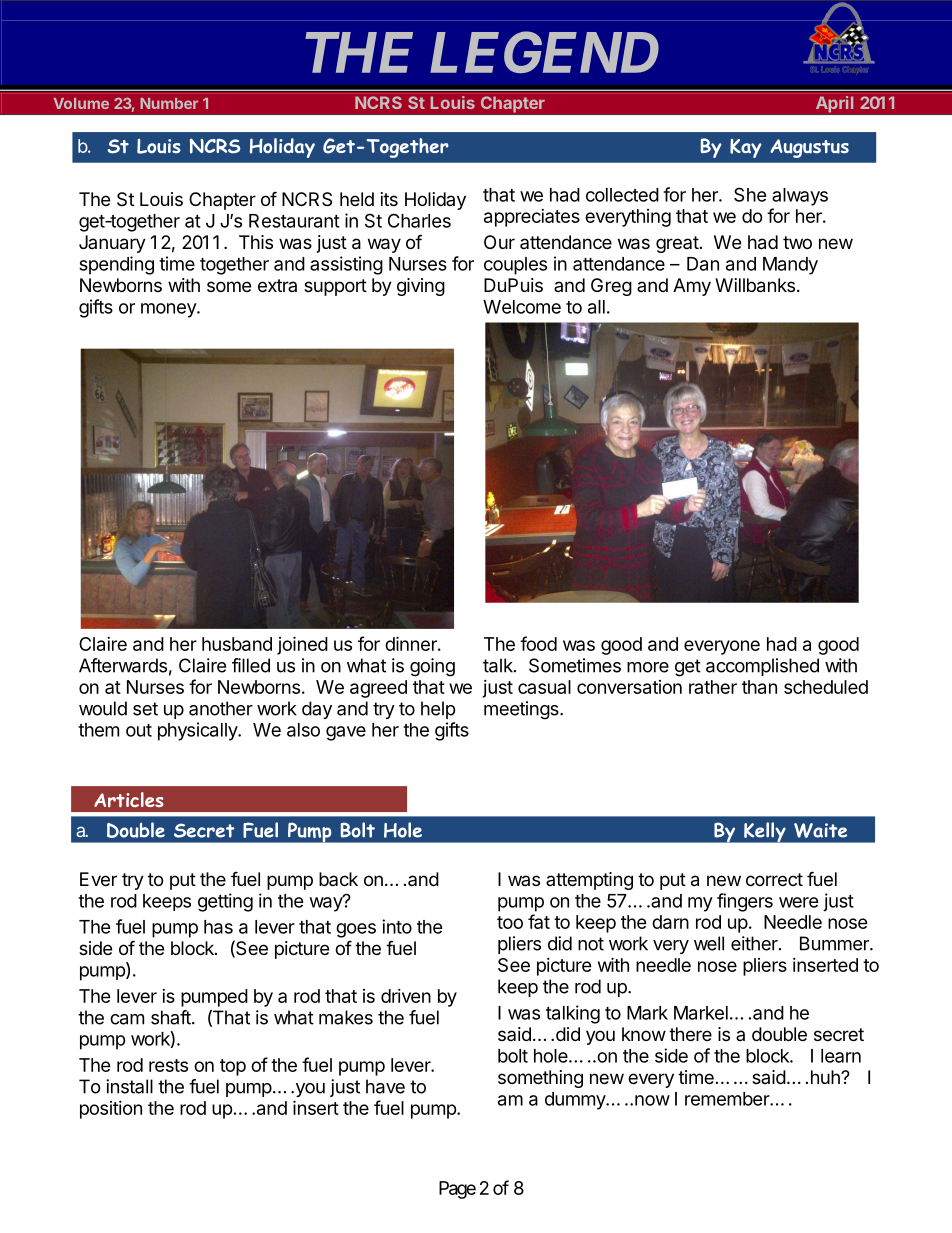 The height and width of the screenshot is (1233, 952). Describe the element at coordinates (385, 1086) in the screenshot. I see `have` at that location.
